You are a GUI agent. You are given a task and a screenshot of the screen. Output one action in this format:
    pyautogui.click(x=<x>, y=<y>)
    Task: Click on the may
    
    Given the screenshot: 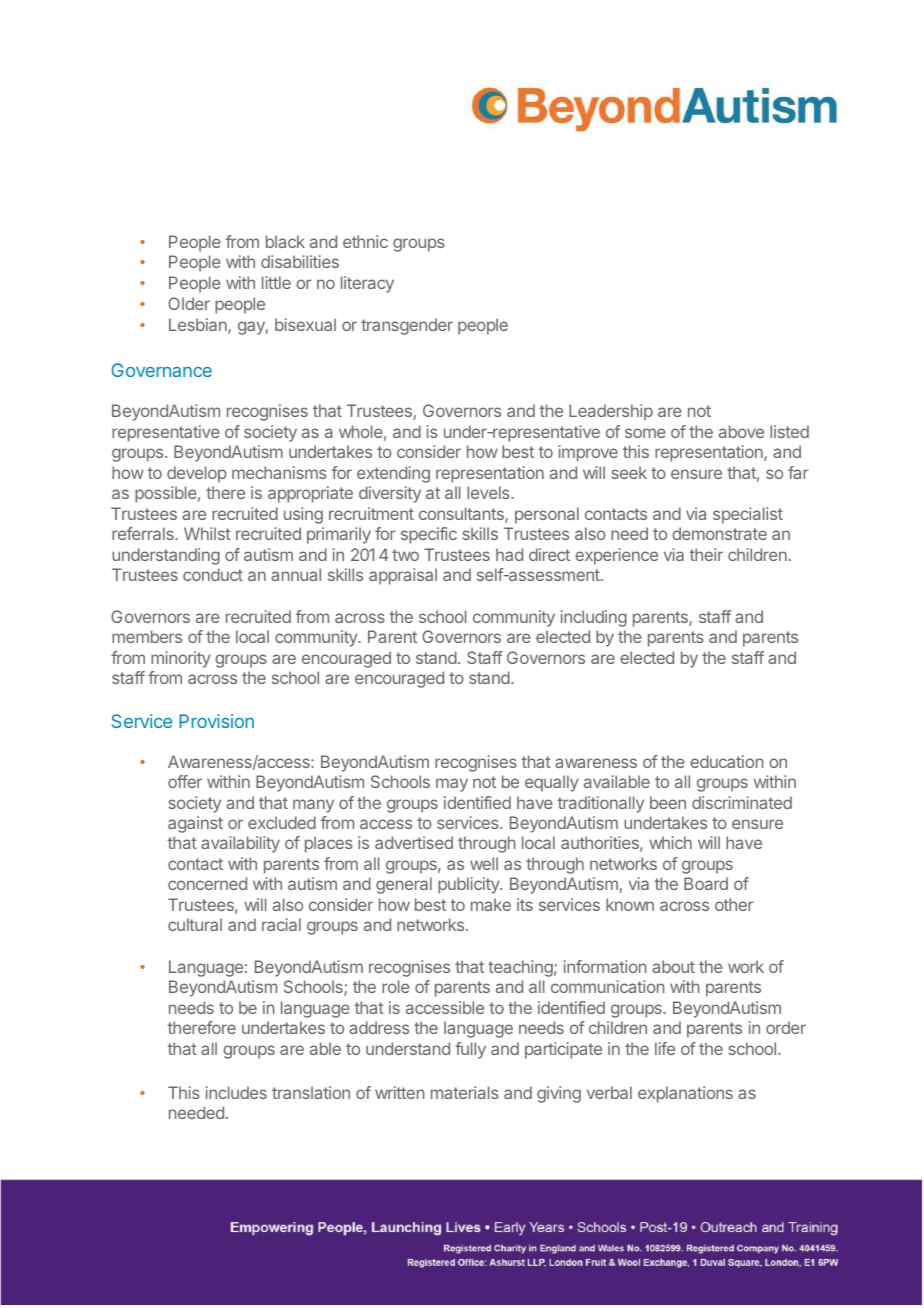 What is the action you would take?
    pyautogui.click(x=452, y=785)
